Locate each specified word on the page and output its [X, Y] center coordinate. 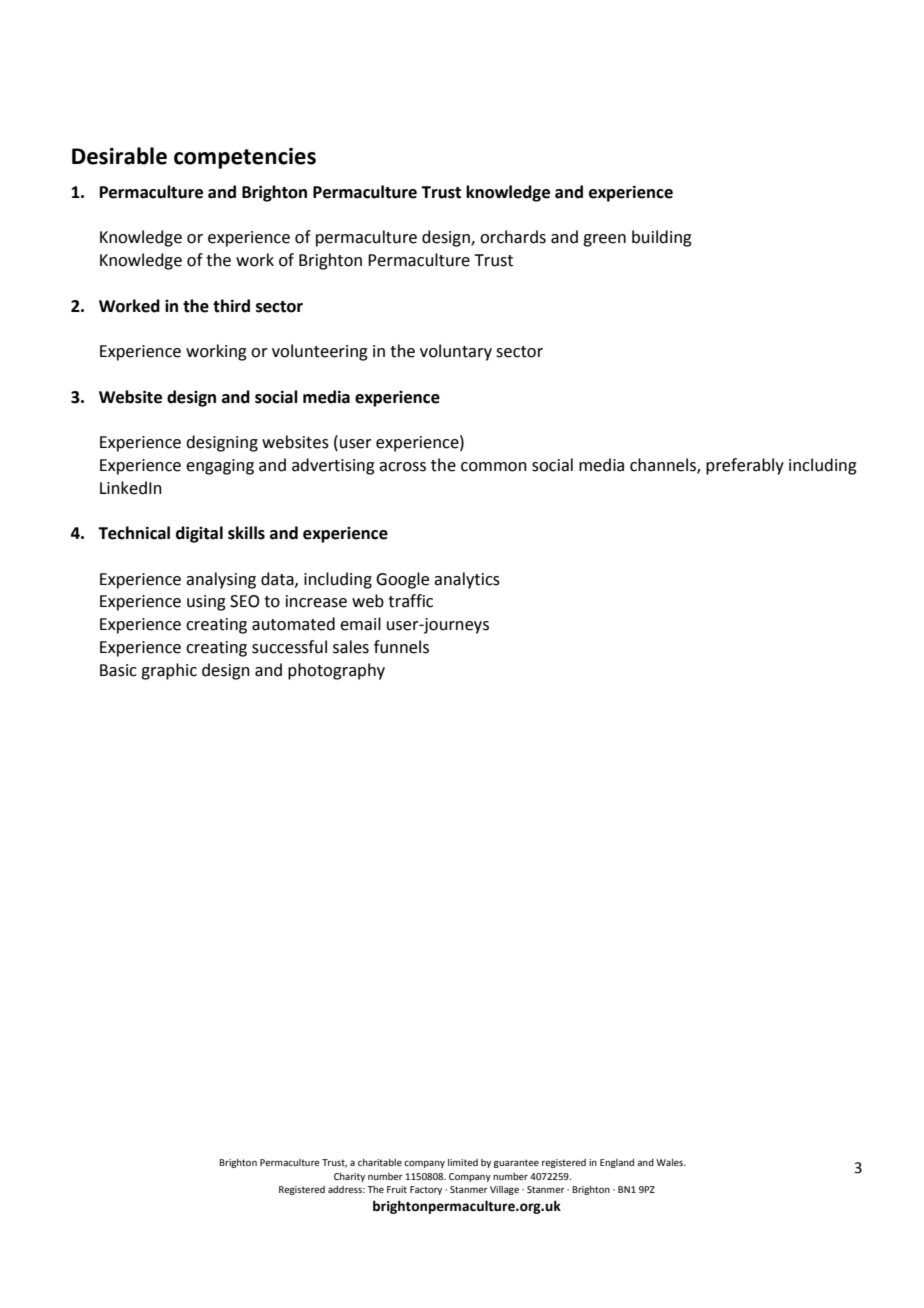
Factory [426, 1190]
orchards [513, 237]
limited [463, 1162]
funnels [401, 647]
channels [664, 466]
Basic [118, 670]
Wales [671, 1162]
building [662, 238]
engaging [220, 467]
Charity [349, 1177]
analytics [467, 580]
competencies [245, 158]
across [402, 467]
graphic [169, 671]
